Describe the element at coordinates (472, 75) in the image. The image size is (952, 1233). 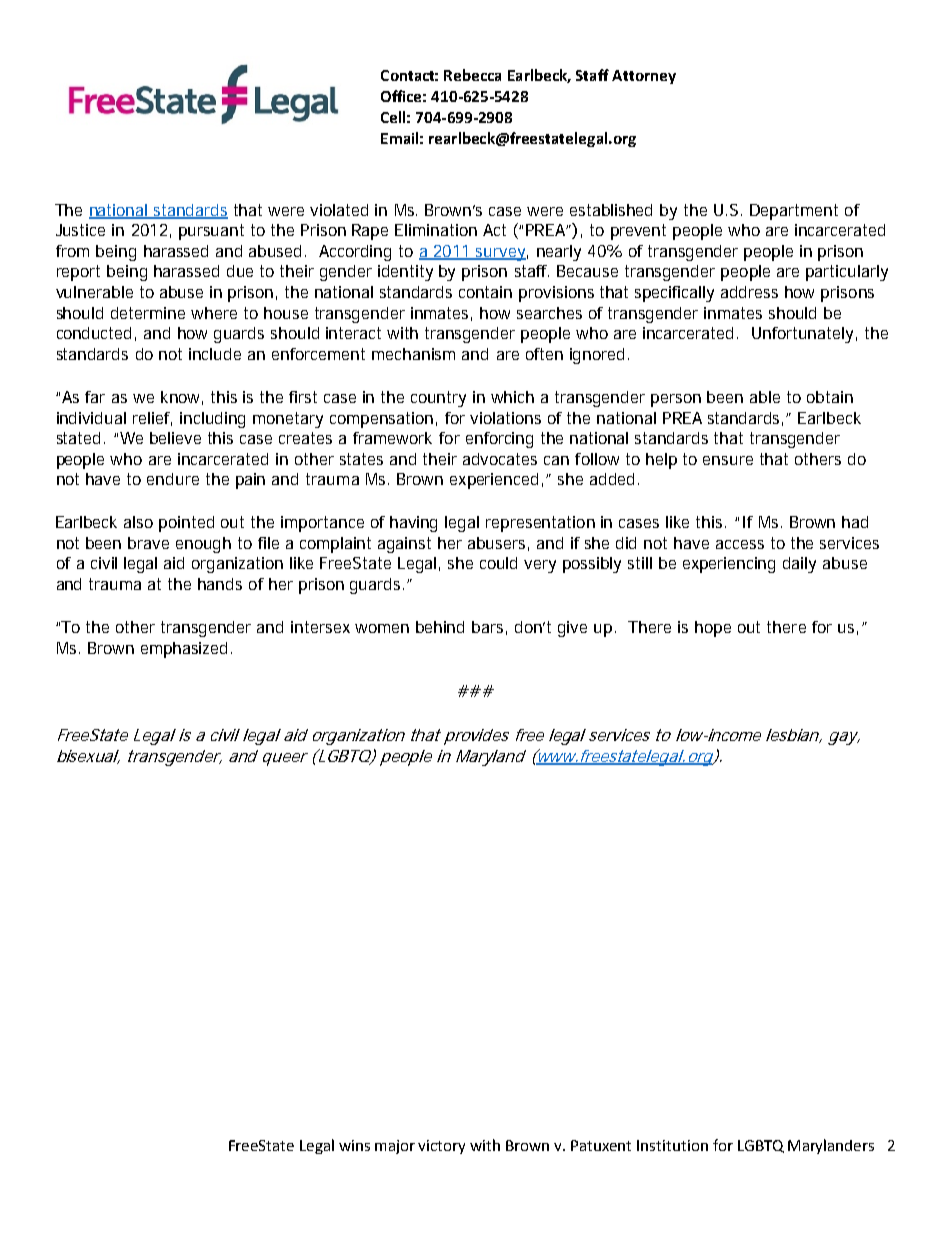
I see `Rebecca` at that location.
